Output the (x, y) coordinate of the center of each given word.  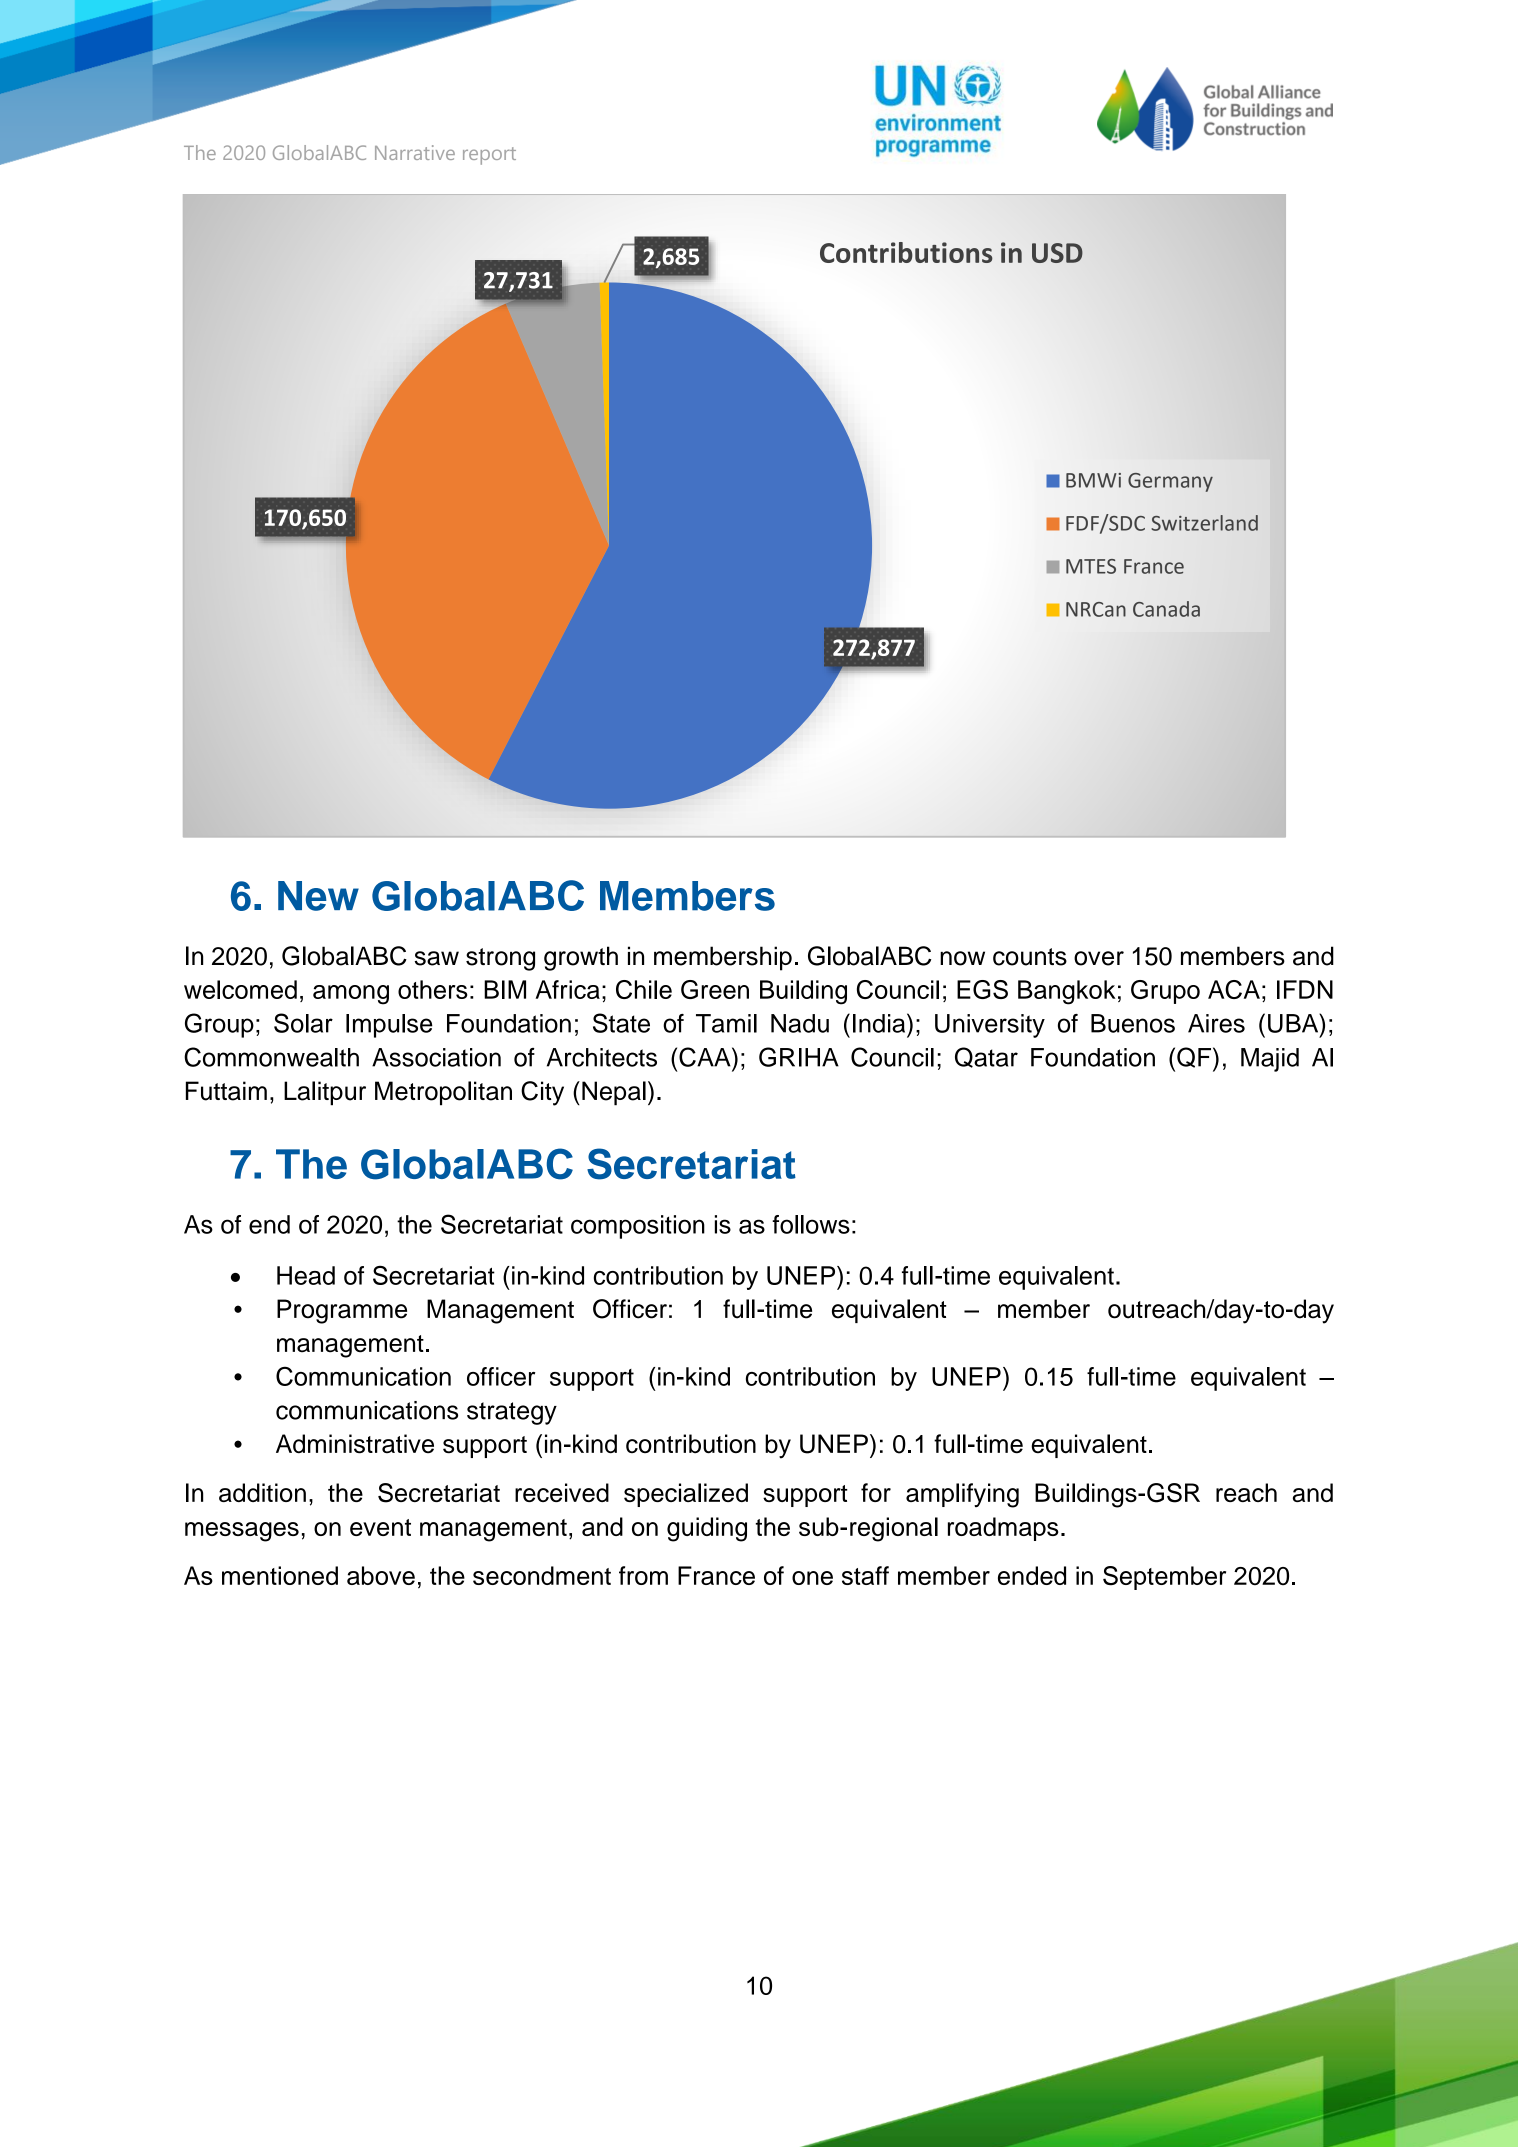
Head (306, 1275)
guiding (707, 1529)
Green (715, 989)
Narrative (415, 152)
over (1099, 958)
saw (437, 958)
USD (1057, 253)
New (318, 896)
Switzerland (1204, 523)
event (380, 1527)
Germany (1170, 482)
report (489, 156)
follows (811, 1224)
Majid (1270, 1060)
